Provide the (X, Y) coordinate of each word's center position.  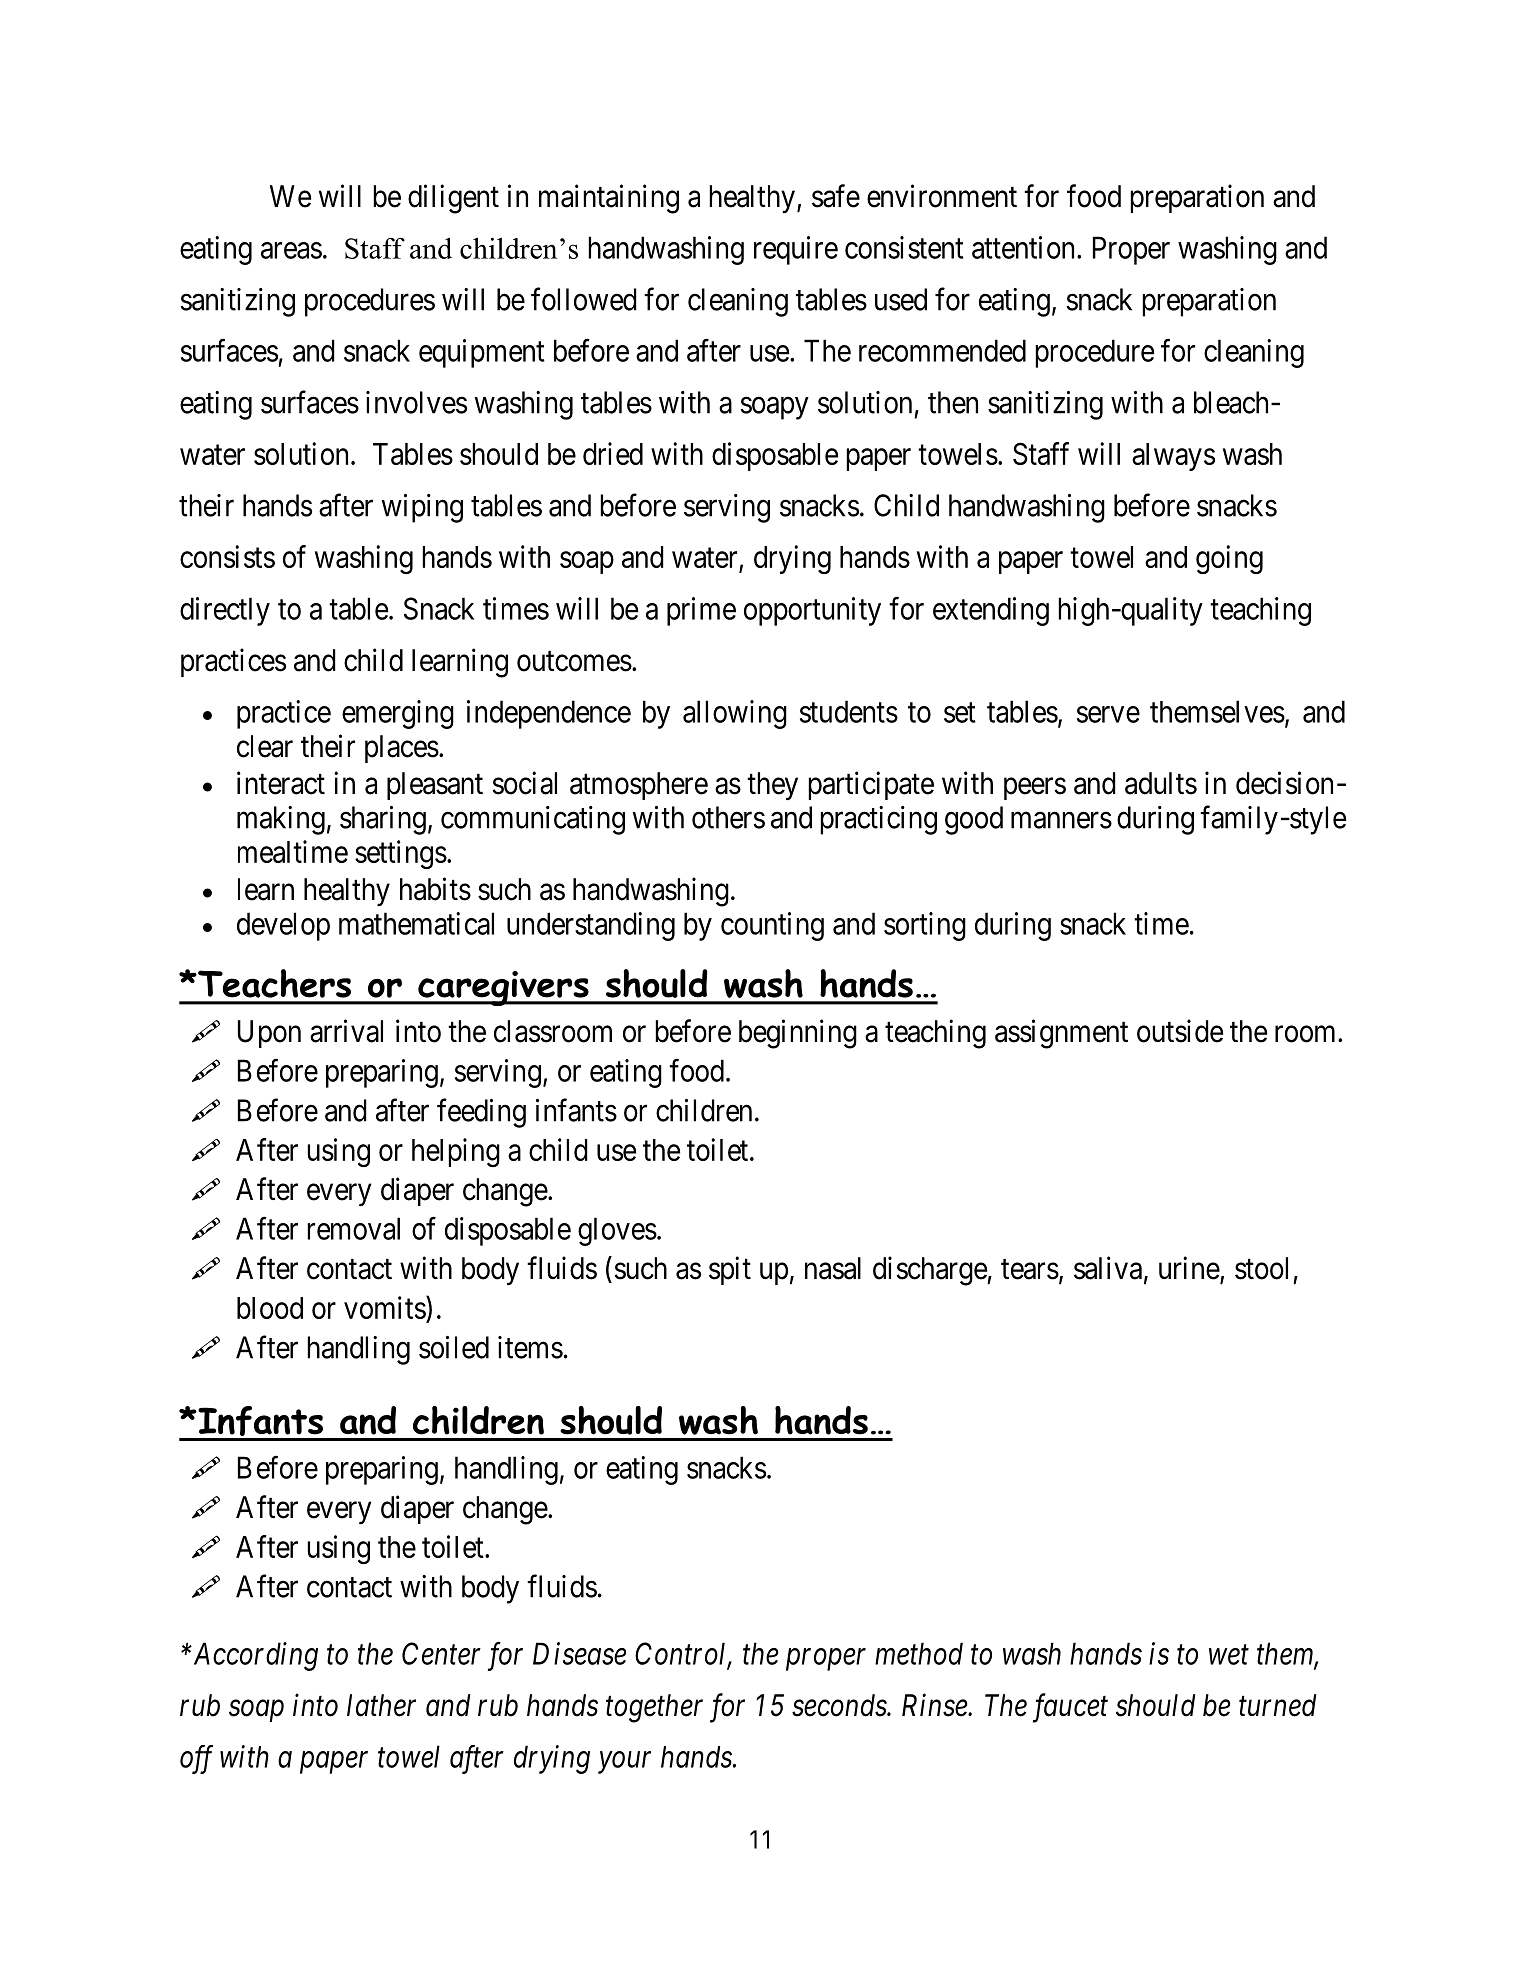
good (974, 820)
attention (1025, 247)
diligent (453, 199)
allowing (735, 714)
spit (730, 1270)
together (654, 1708)
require (796, 250)
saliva (1108, 1268)
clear (265, 746)
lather (381, 1705)
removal (353, 1228)
